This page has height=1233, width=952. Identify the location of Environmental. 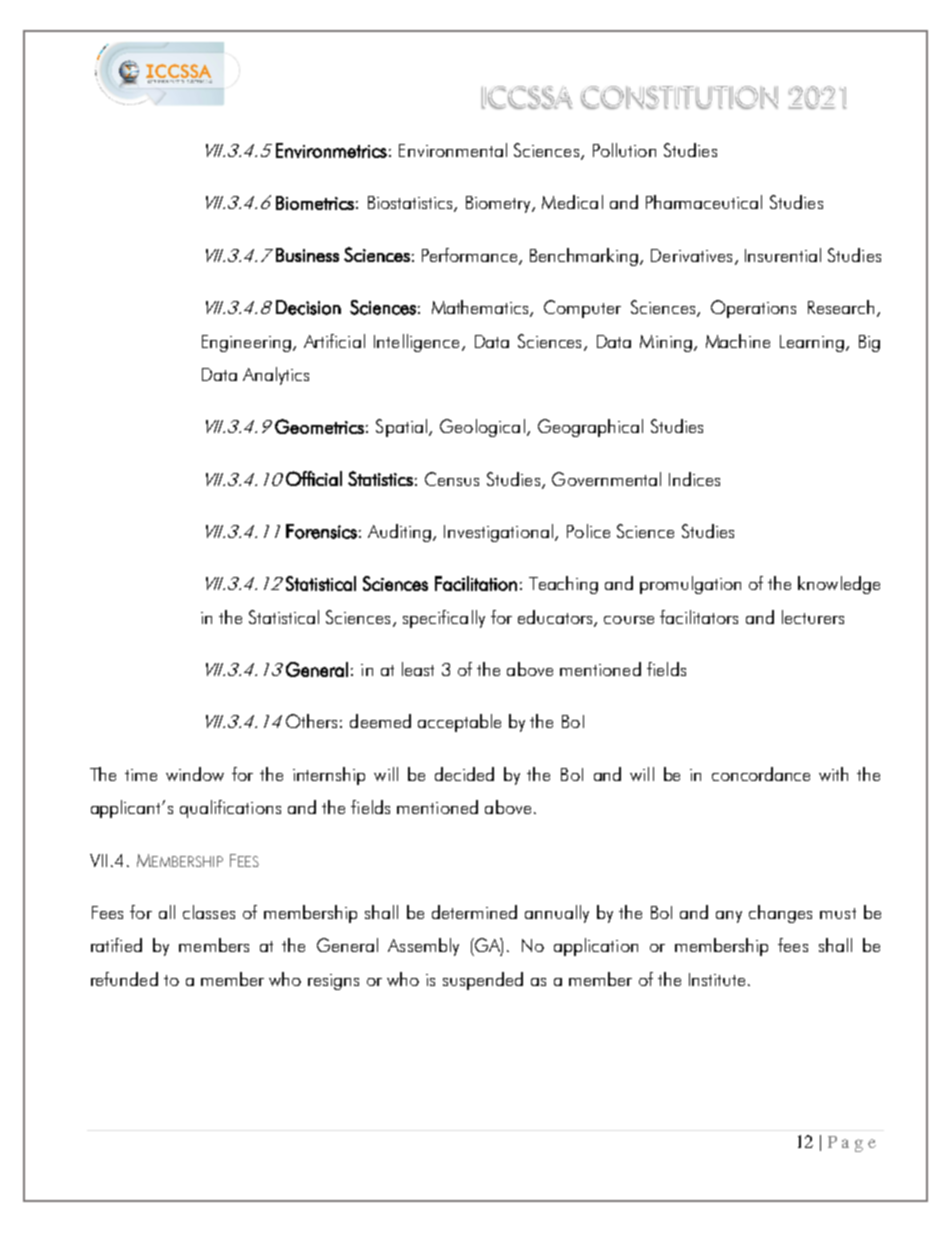
(453, 150).
